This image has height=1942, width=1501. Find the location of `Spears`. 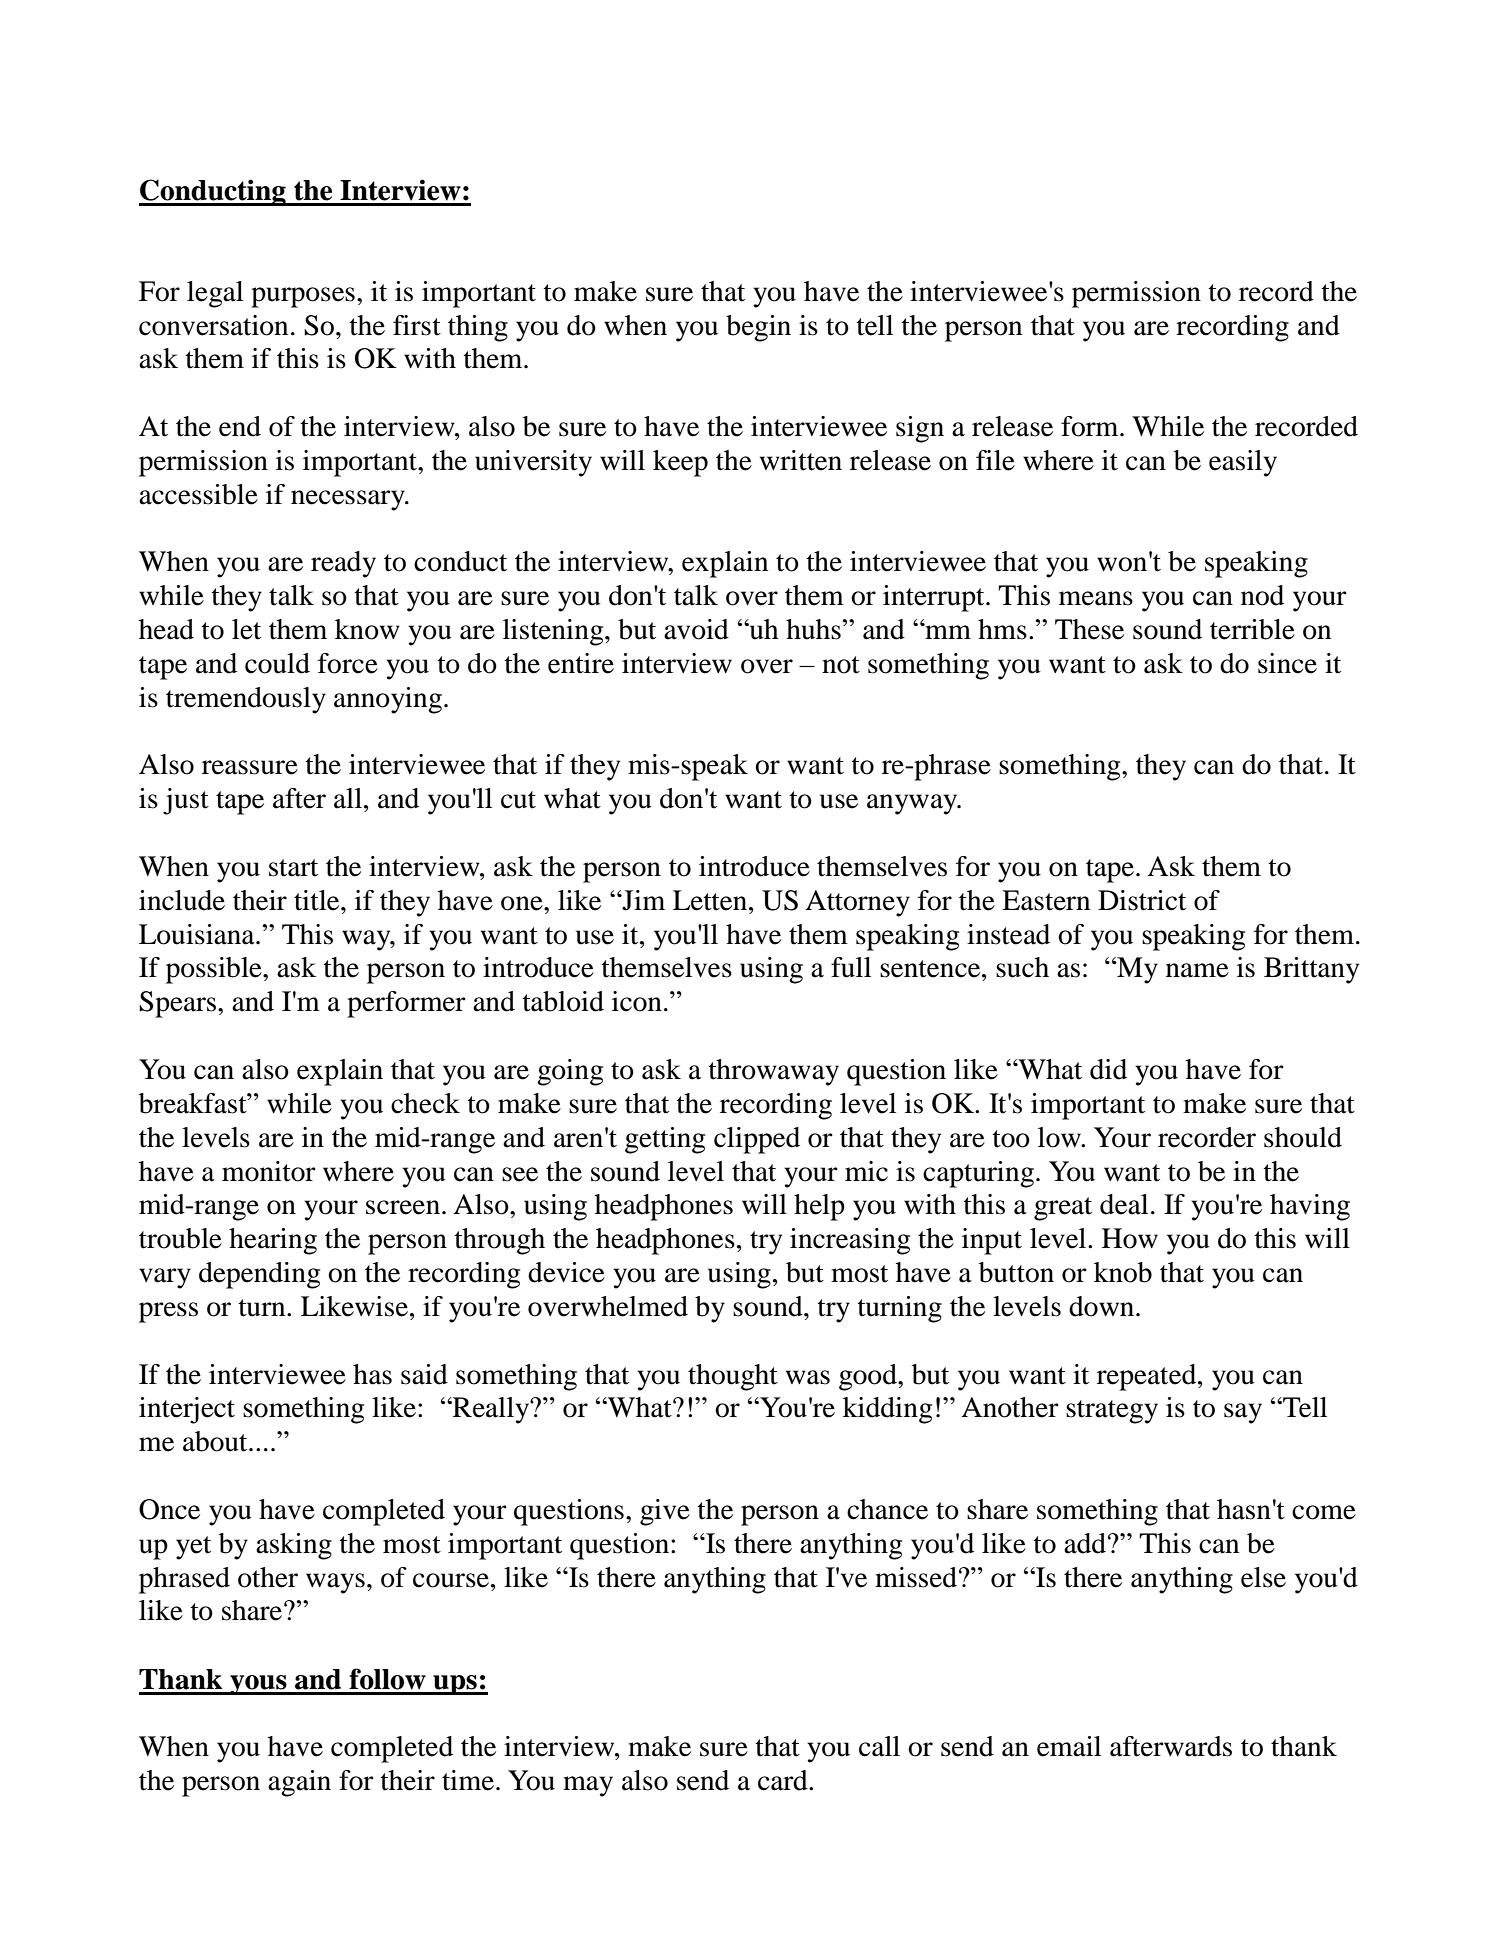

Spears is located at coordinates (177, 1004).
